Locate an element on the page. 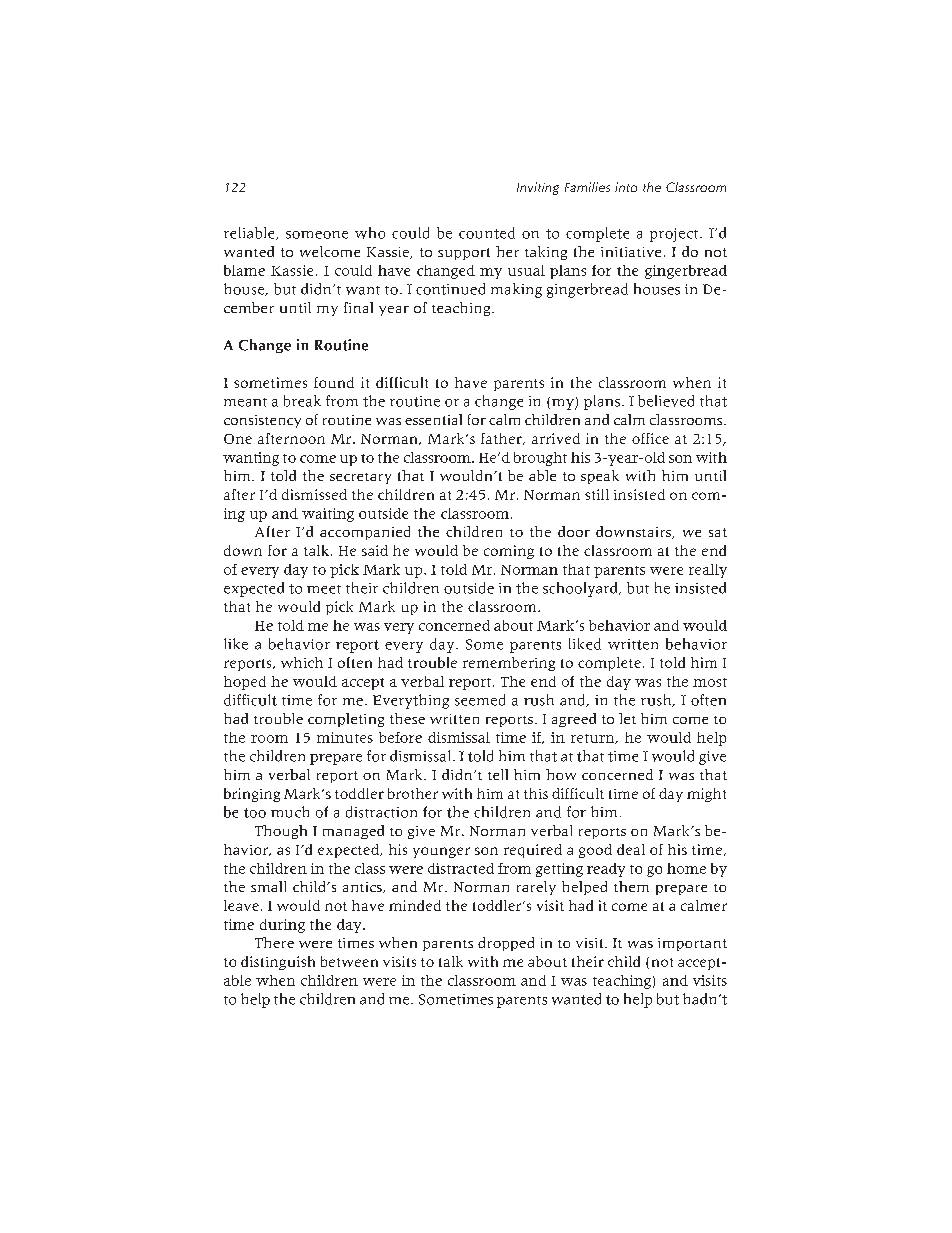 The height and width of the page is (1233, 952). meet is located at coordinates (324, 589).
